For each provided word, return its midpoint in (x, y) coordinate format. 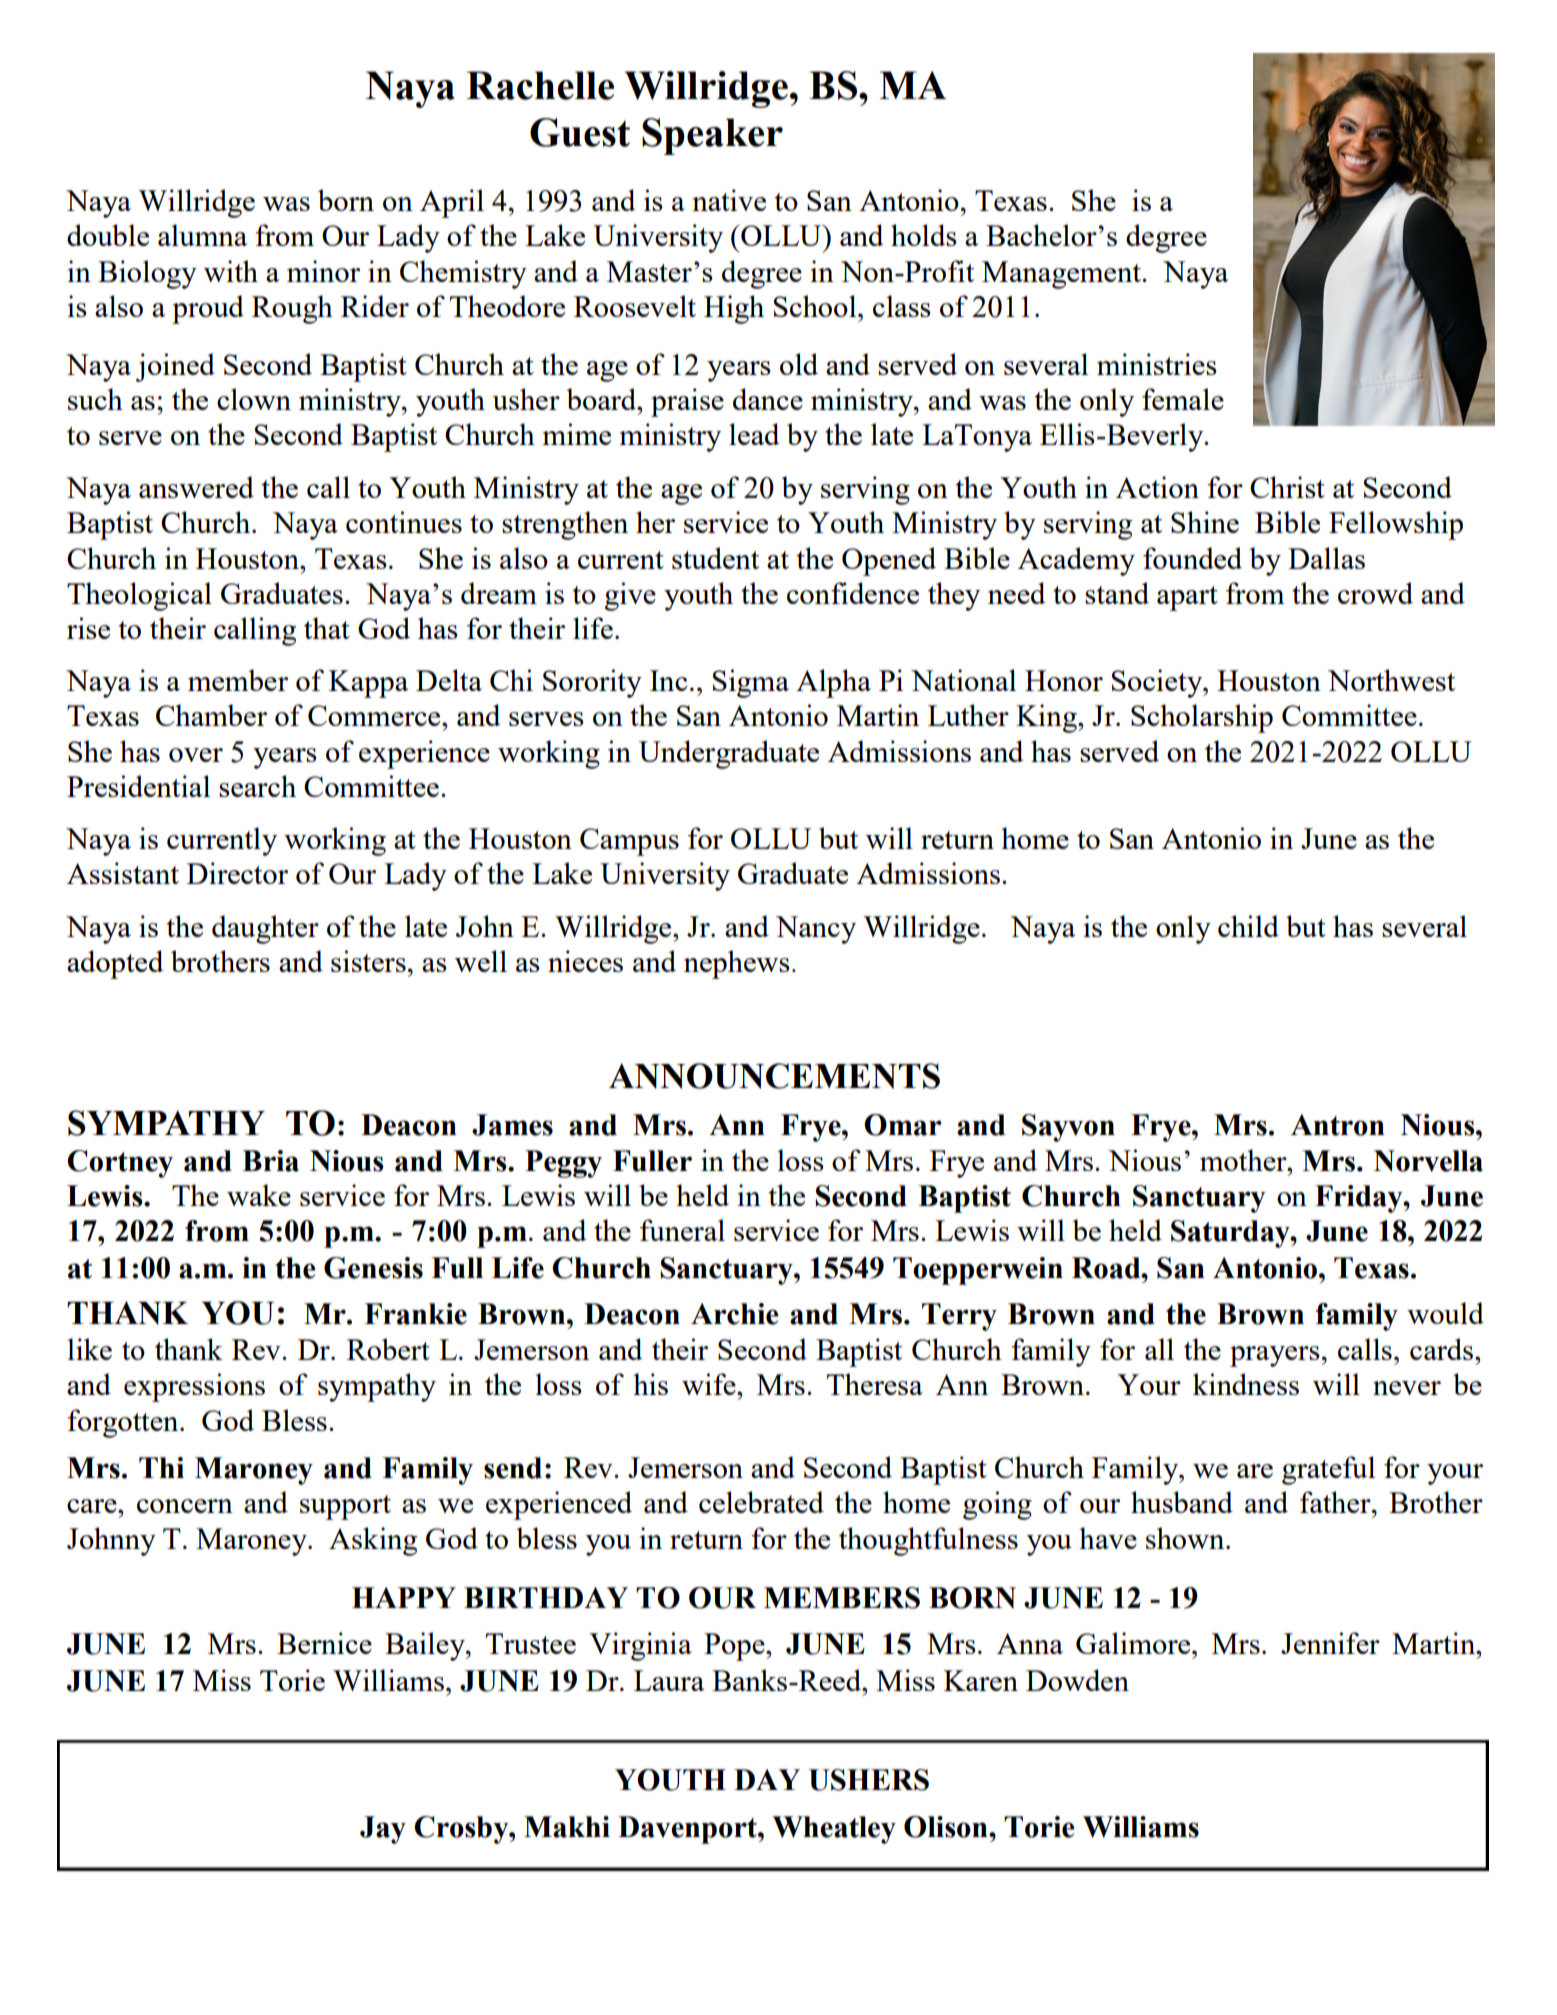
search (257, 786)
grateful (1328, 1470)
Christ (1287, 487)
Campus (629, 842)
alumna (203, 235)
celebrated (761, 1502)
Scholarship (1202, 718)
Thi (161, 1467)
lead (754, 434)
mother (1244, 1160)
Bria (270, 1161)
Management (1062, 275)
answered (196, 487)
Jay (383, 1830)
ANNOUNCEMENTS (774, 1076)
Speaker (712, 136)
